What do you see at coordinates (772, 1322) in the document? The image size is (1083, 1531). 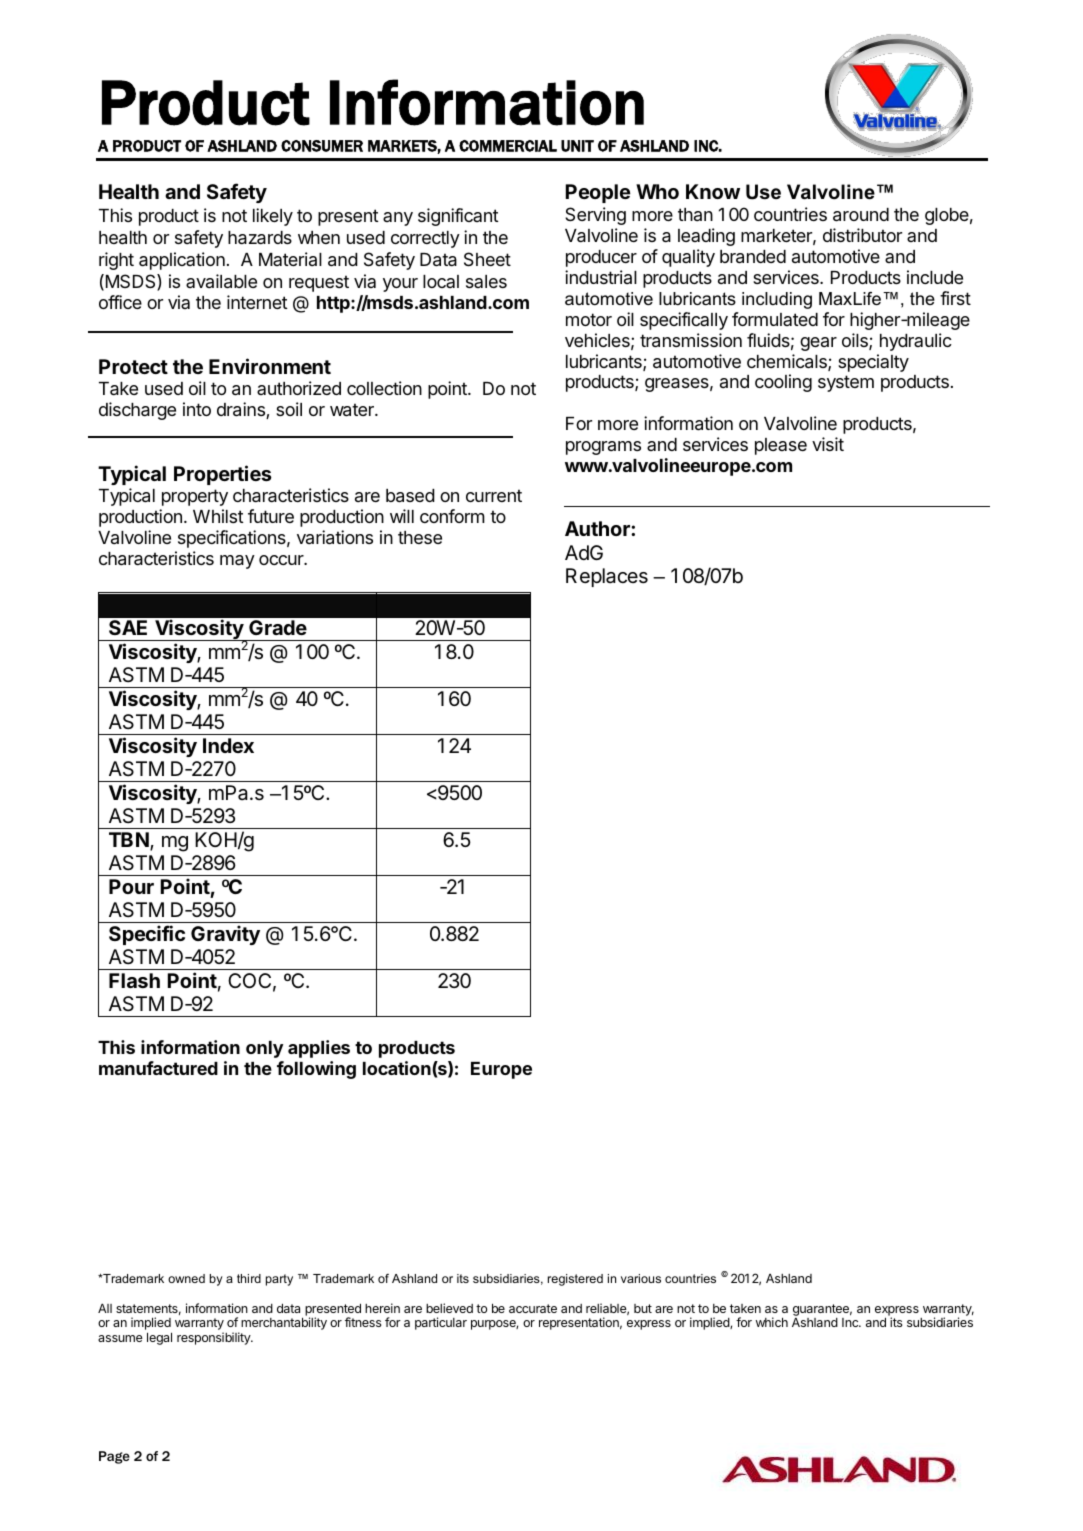 I see `which` at bounding box center [772, 1322].
